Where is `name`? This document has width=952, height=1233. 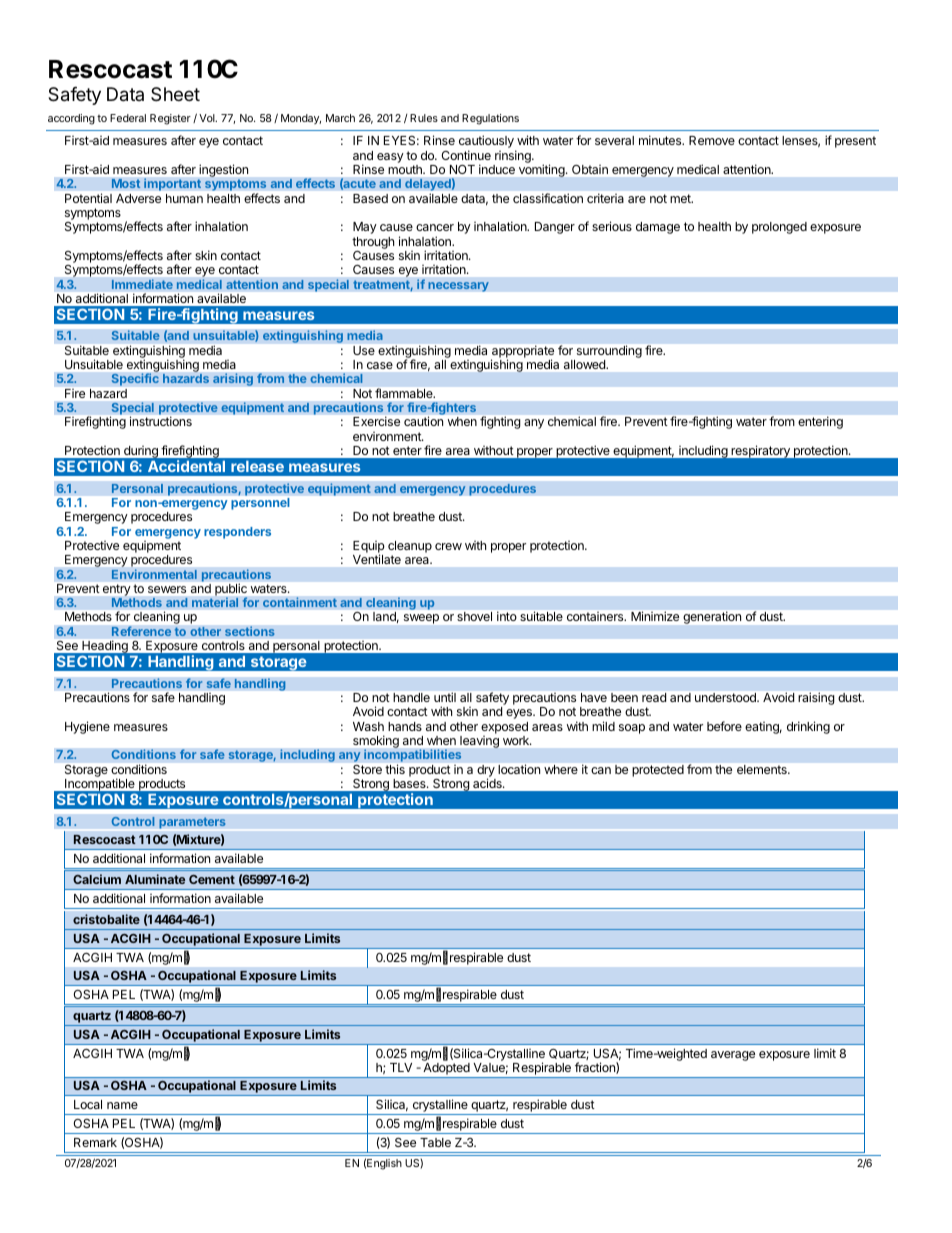 name is located at coordinates (122, 1105).
